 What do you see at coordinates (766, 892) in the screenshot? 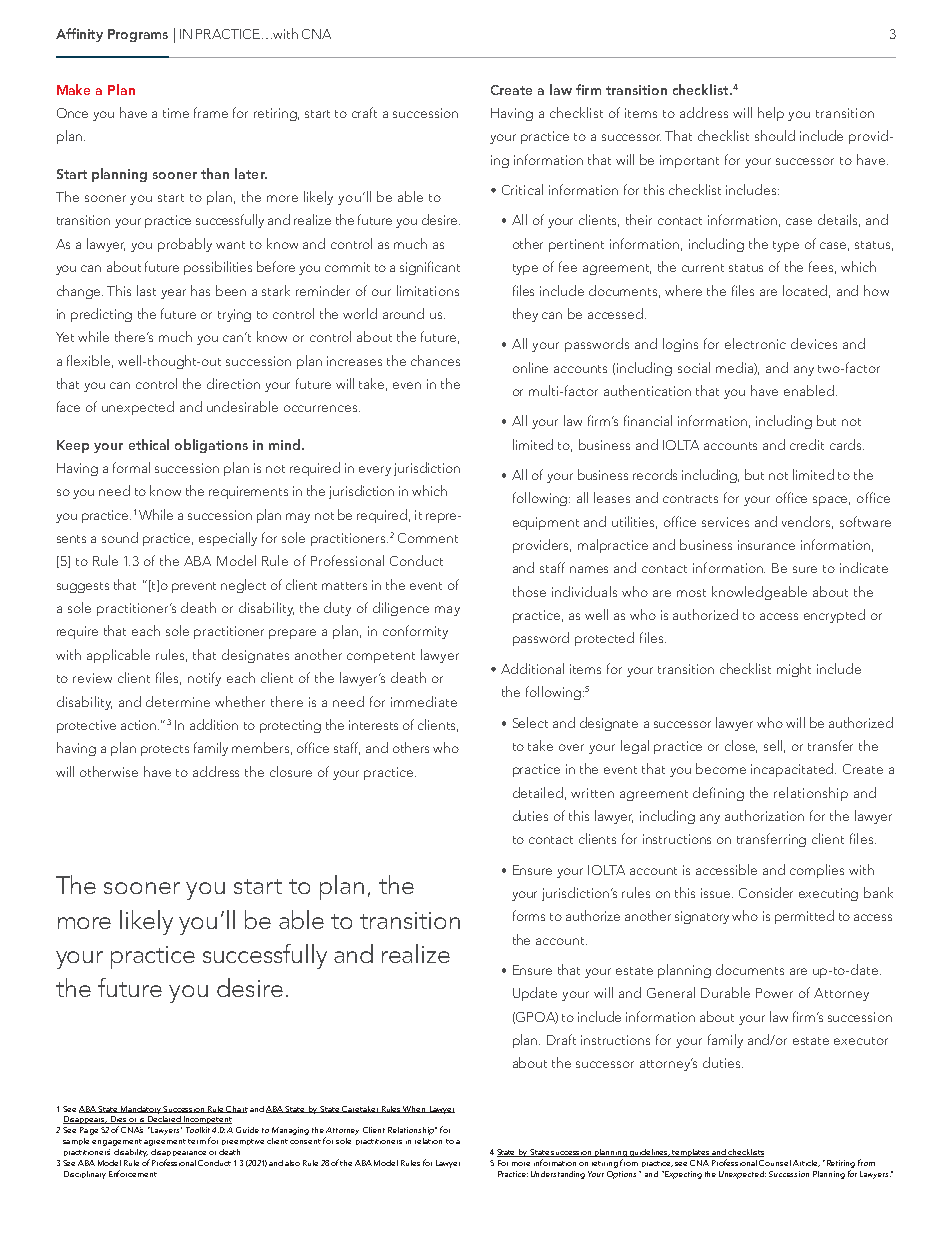
I see `Consider` at bounding box center [766, 892].
